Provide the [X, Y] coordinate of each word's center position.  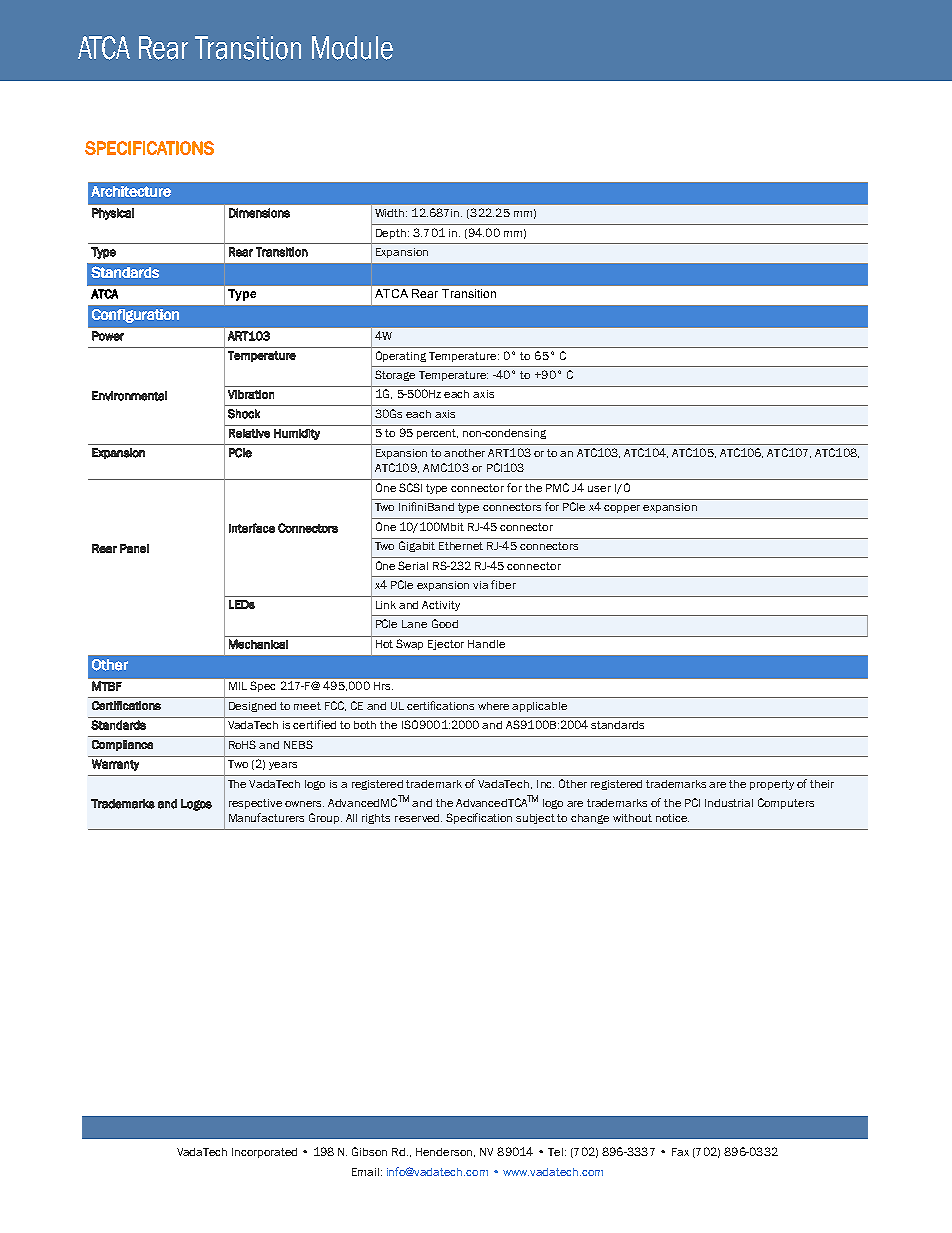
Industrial [729, 803]
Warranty [115, 765]
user [599, 489]
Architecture [131, 191]
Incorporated [264, 1153]
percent [437, 434]
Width [391, 213]
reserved [418, 818]
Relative [249, 433]
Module [352, 48]
